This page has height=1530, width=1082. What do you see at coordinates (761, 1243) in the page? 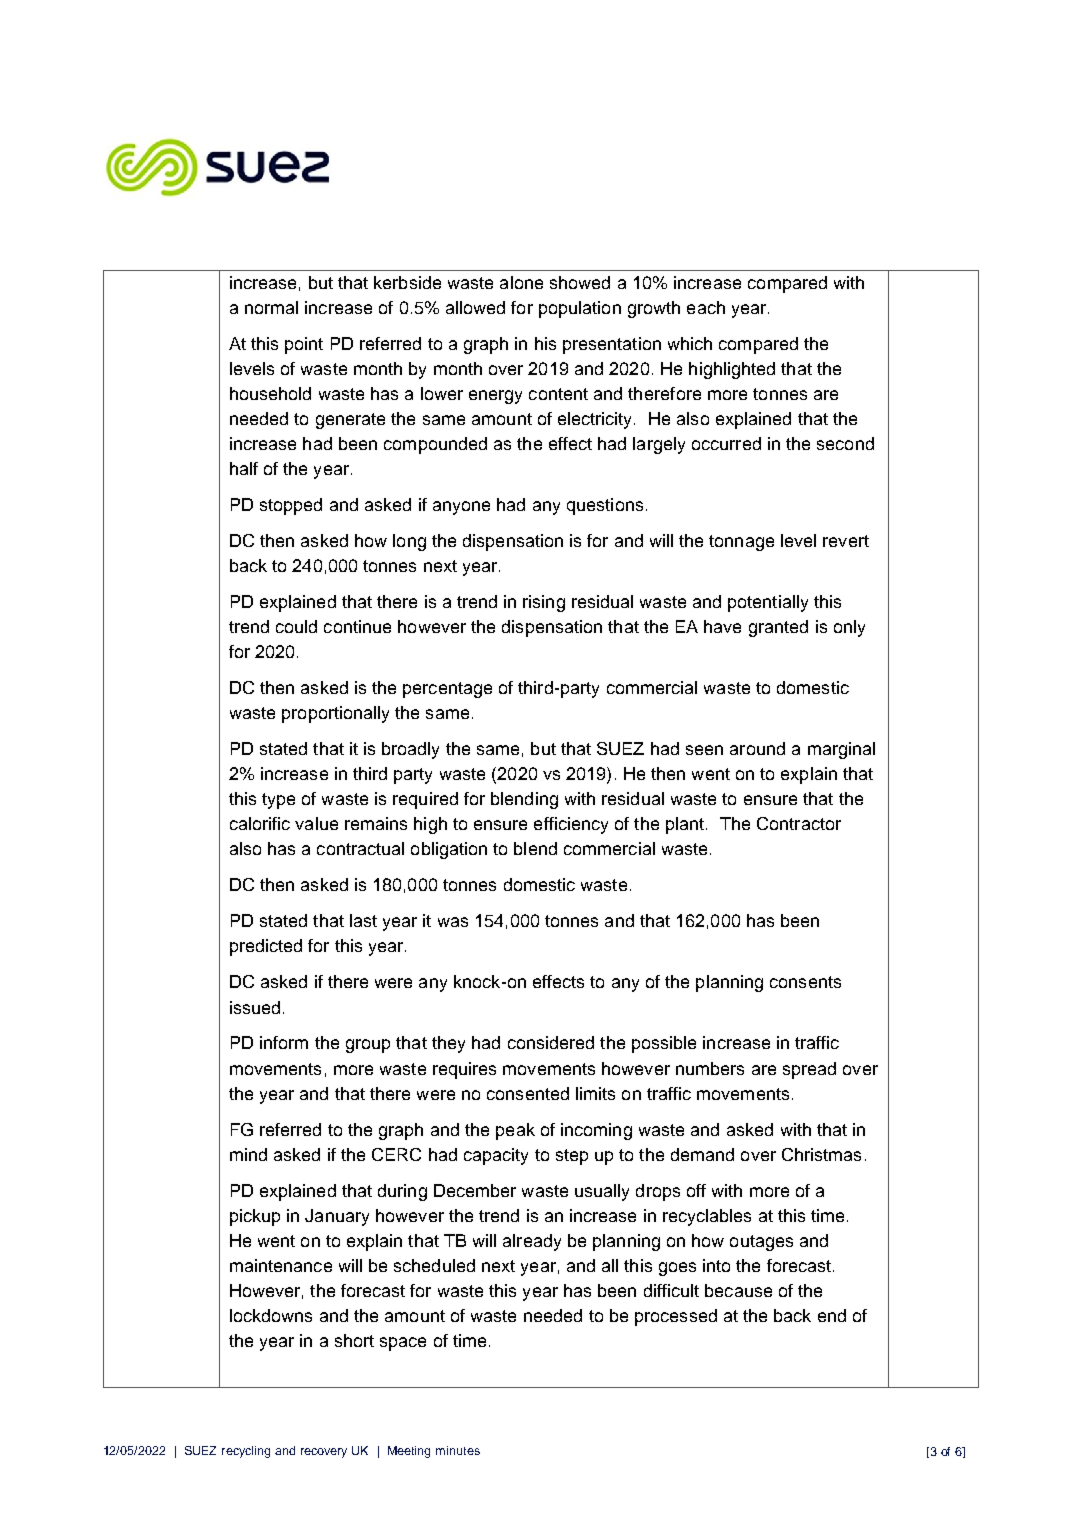
I see `outages` at bounding box center [761, 1243].
